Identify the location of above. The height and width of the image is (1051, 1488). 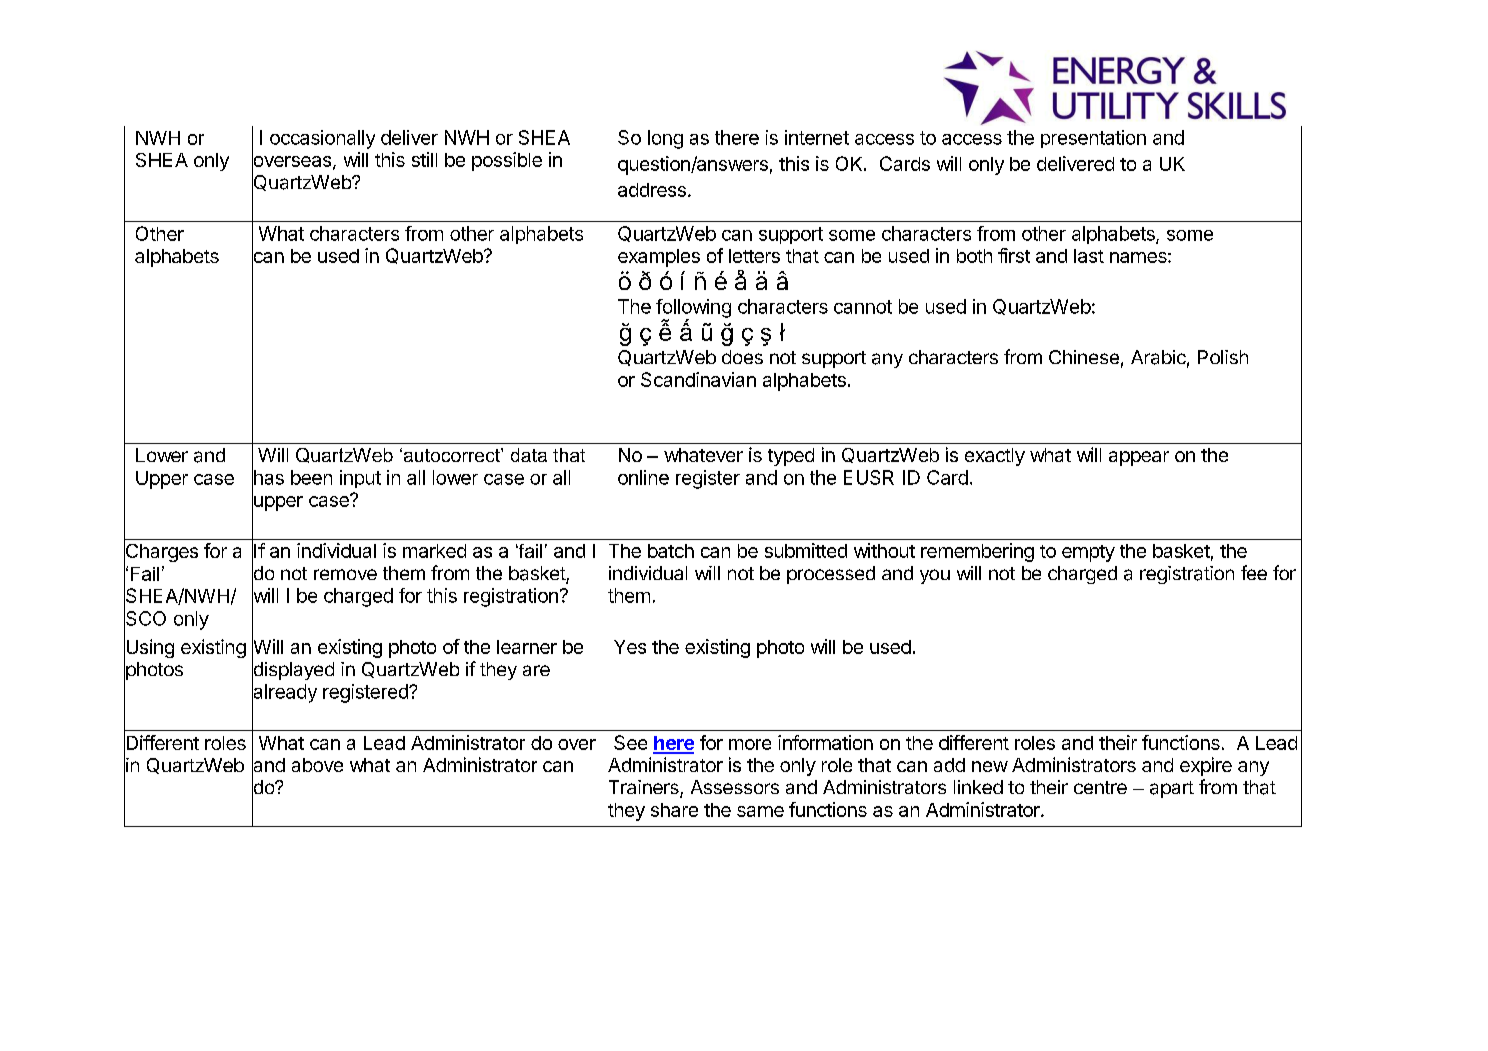
(317, 765).
